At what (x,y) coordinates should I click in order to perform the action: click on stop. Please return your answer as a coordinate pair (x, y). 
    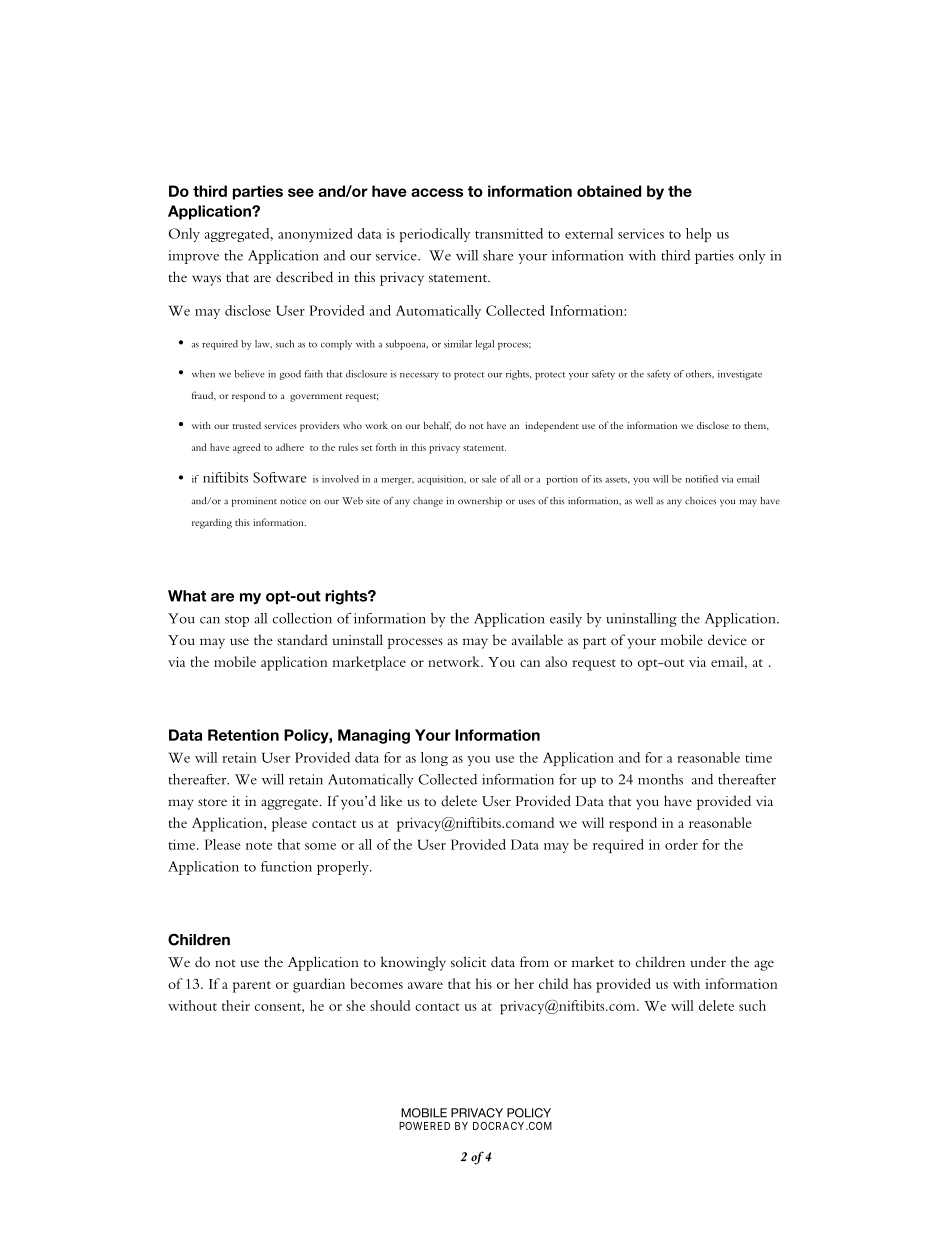
    Looking at the image, I should click on (237, 621).
